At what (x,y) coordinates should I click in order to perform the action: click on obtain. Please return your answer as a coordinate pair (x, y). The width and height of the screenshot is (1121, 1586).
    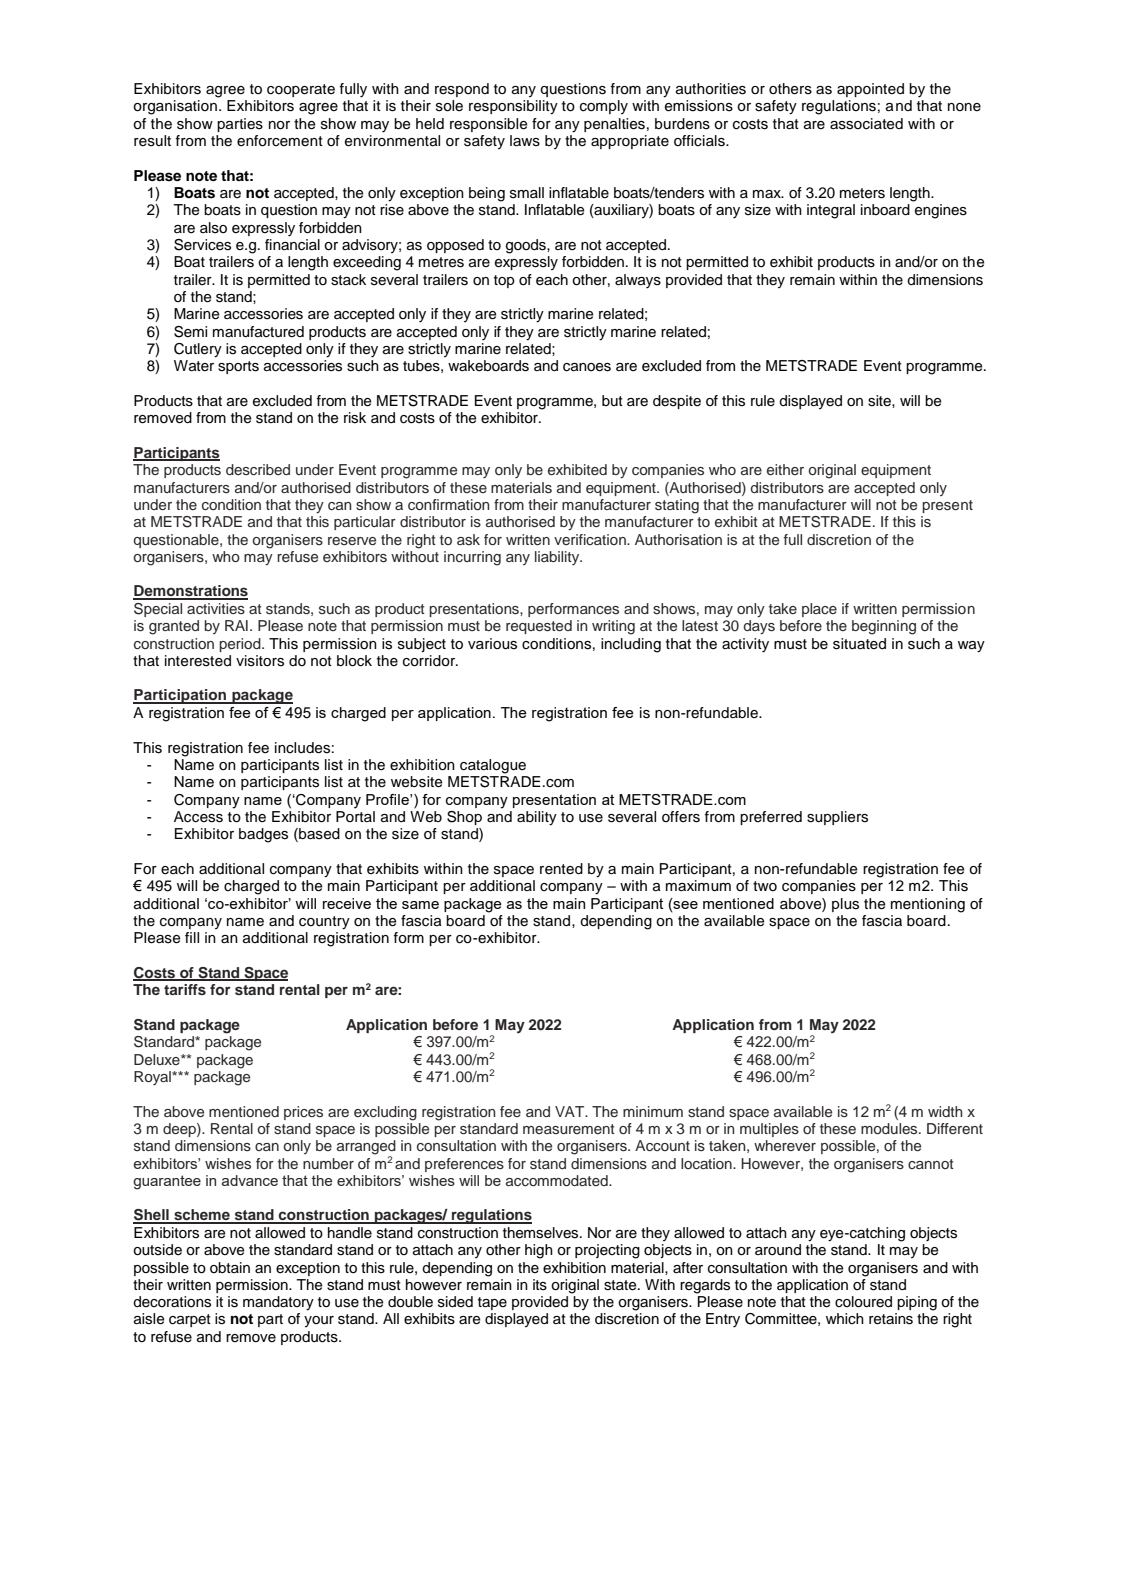
    Looking at the image, I should click on (230, 1267).
